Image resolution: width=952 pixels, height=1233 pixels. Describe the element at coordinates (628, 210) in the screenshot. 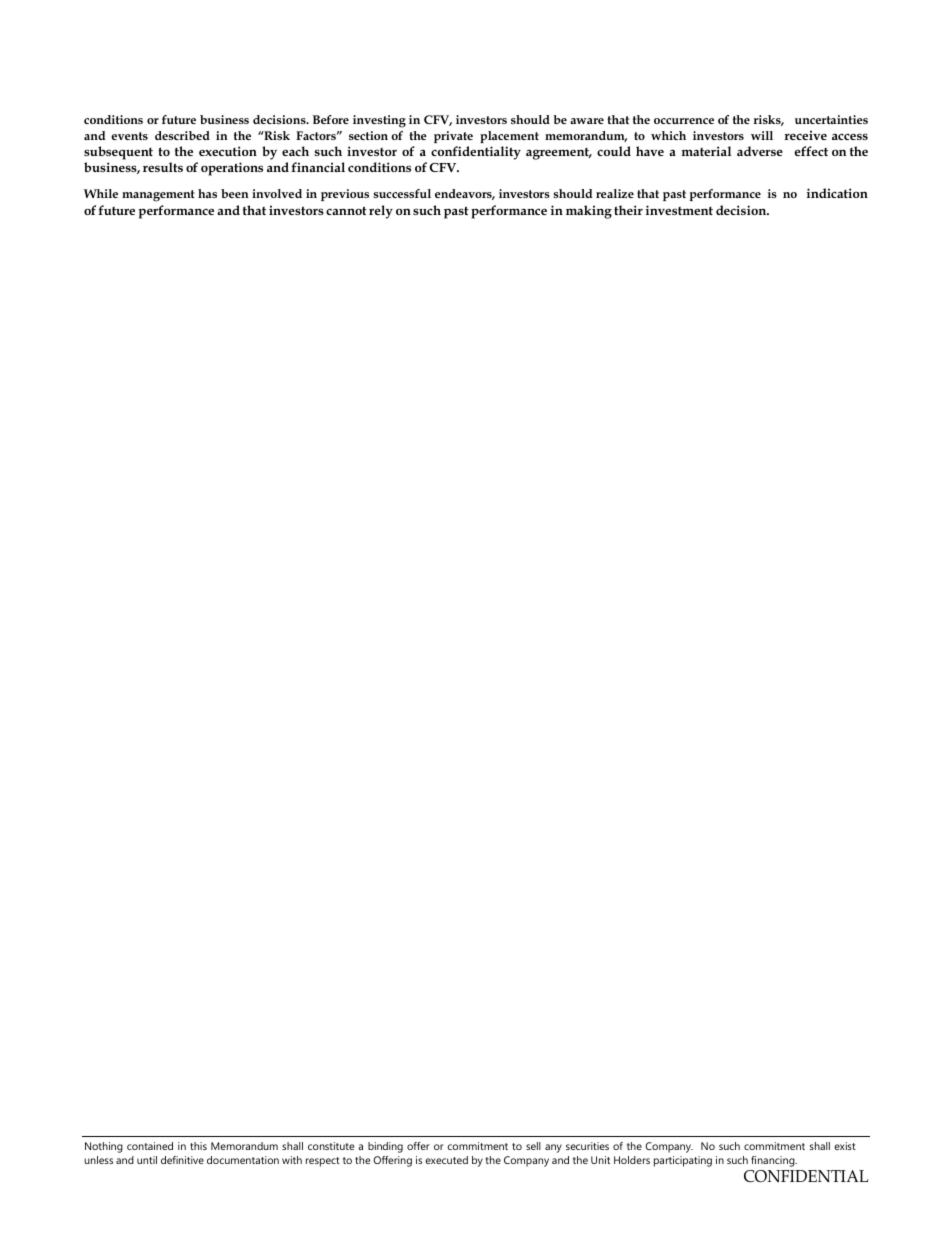

I see `their` at that location.
